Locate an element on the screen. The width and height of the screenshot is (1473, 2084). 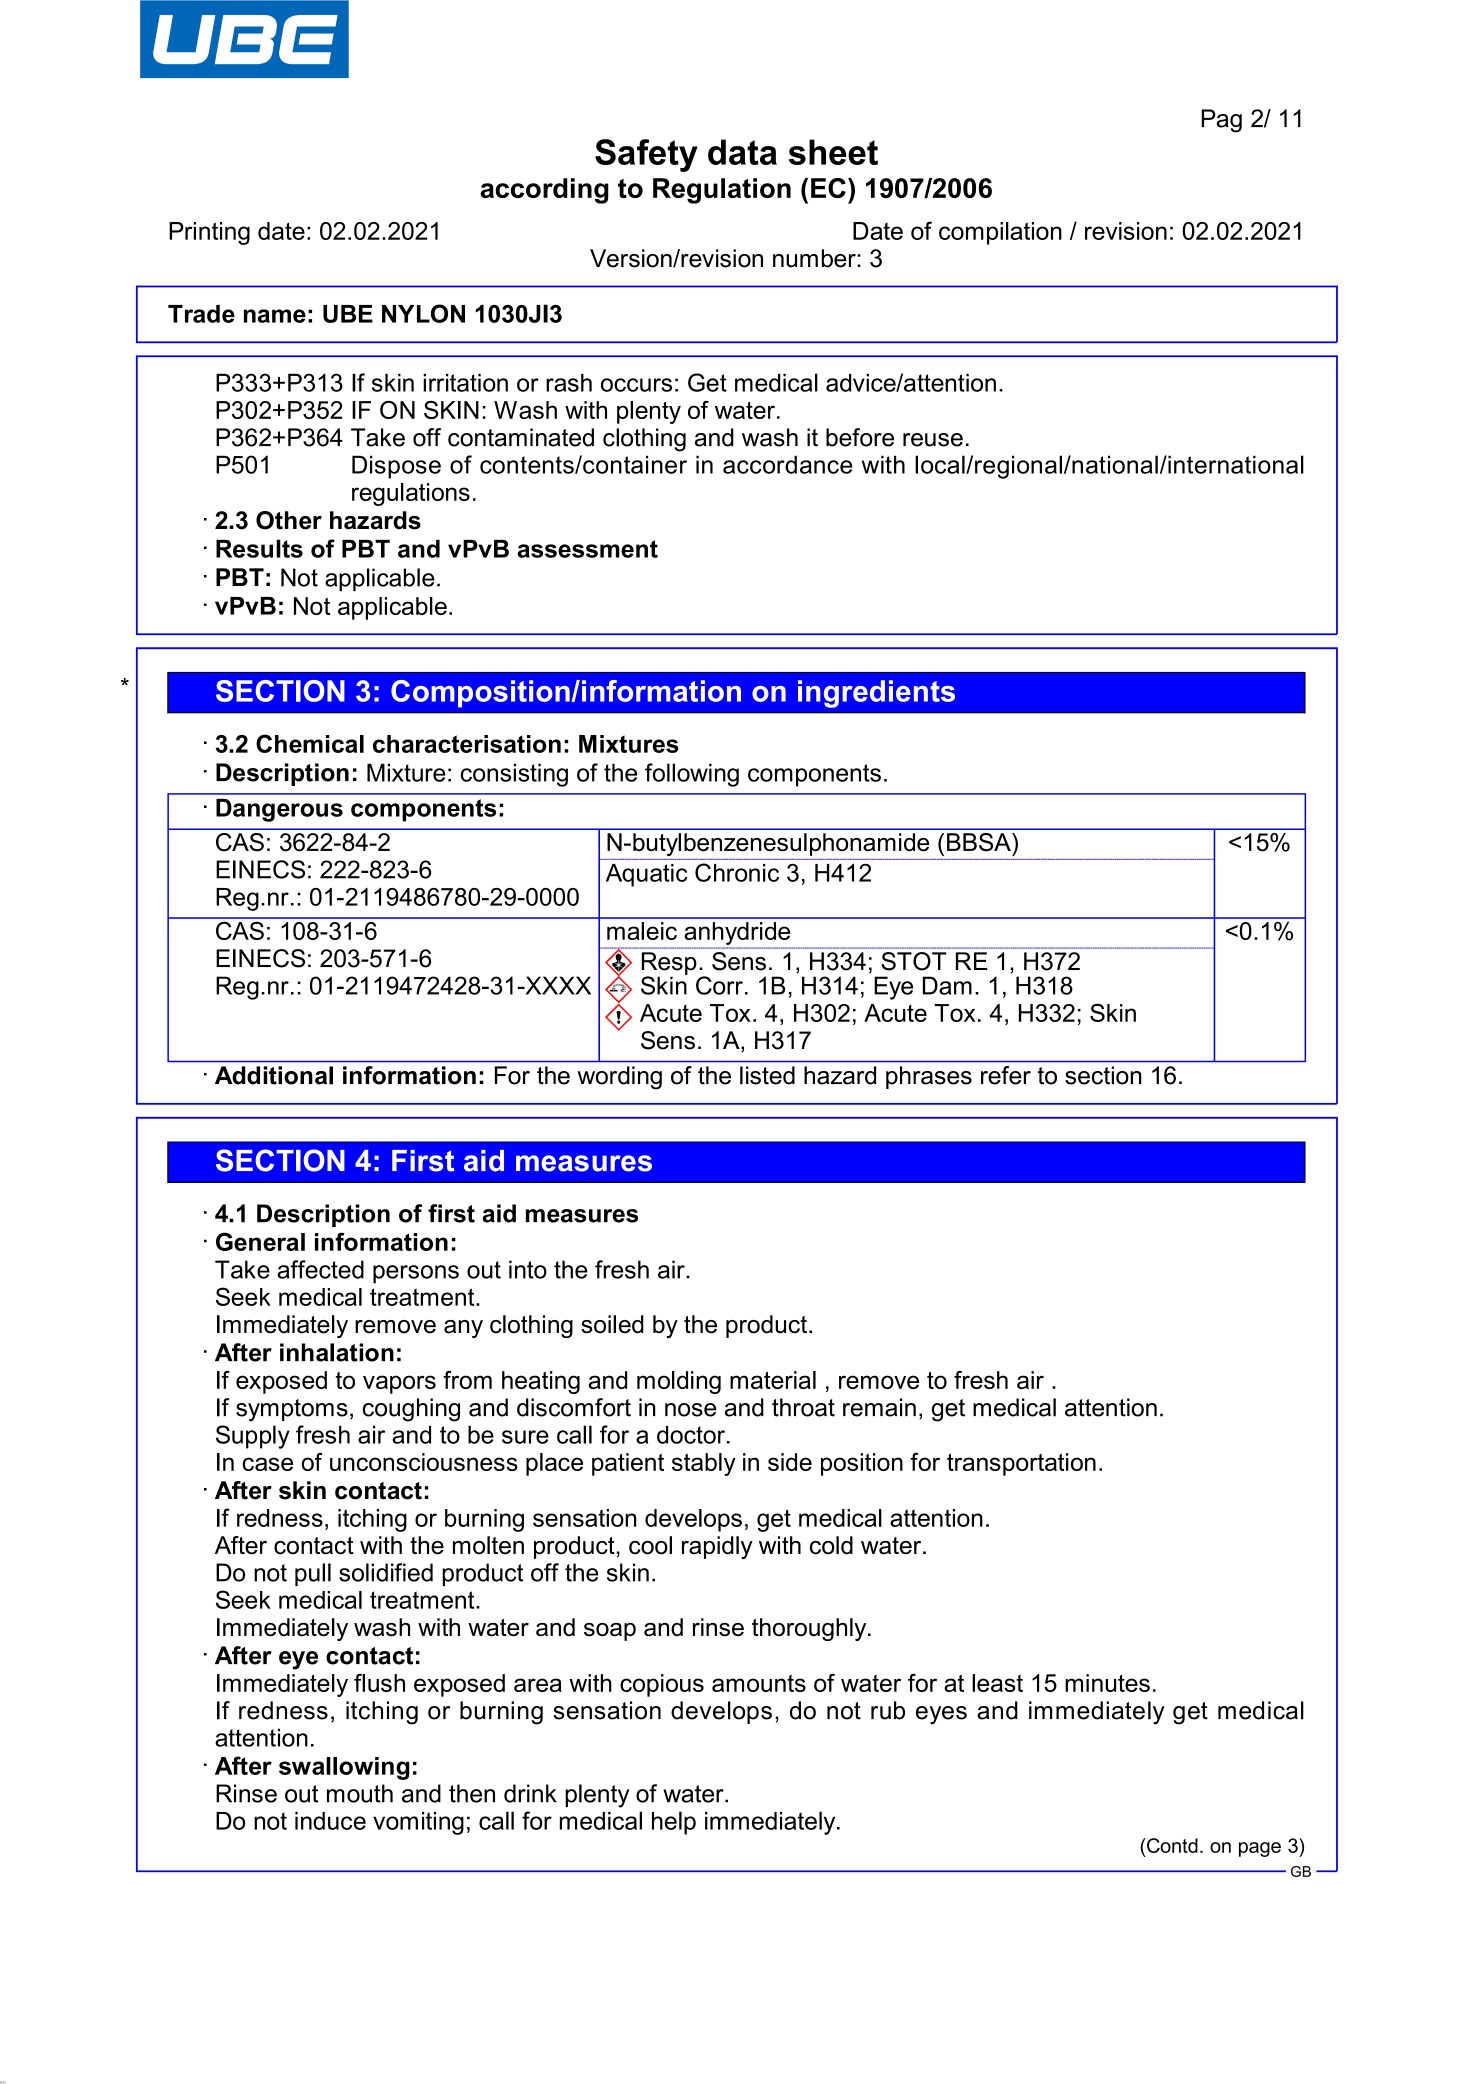
Contd is located at coordinates (1171, 1845).
